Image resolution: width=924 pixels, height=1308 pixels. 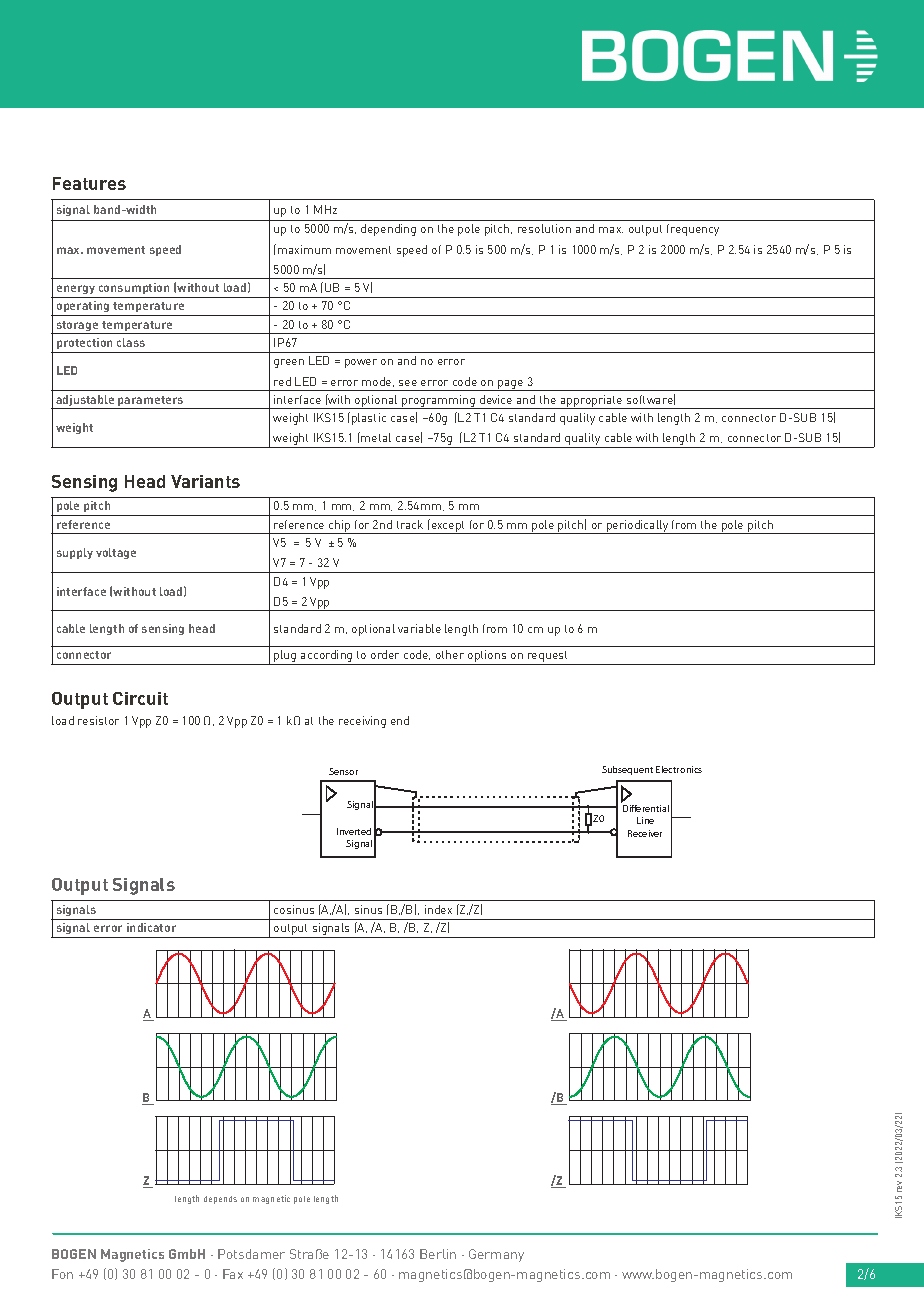 What do you see at coordinates (496, 1255) in the image?
I see `Germany` at bounding box center [496, 1255].
